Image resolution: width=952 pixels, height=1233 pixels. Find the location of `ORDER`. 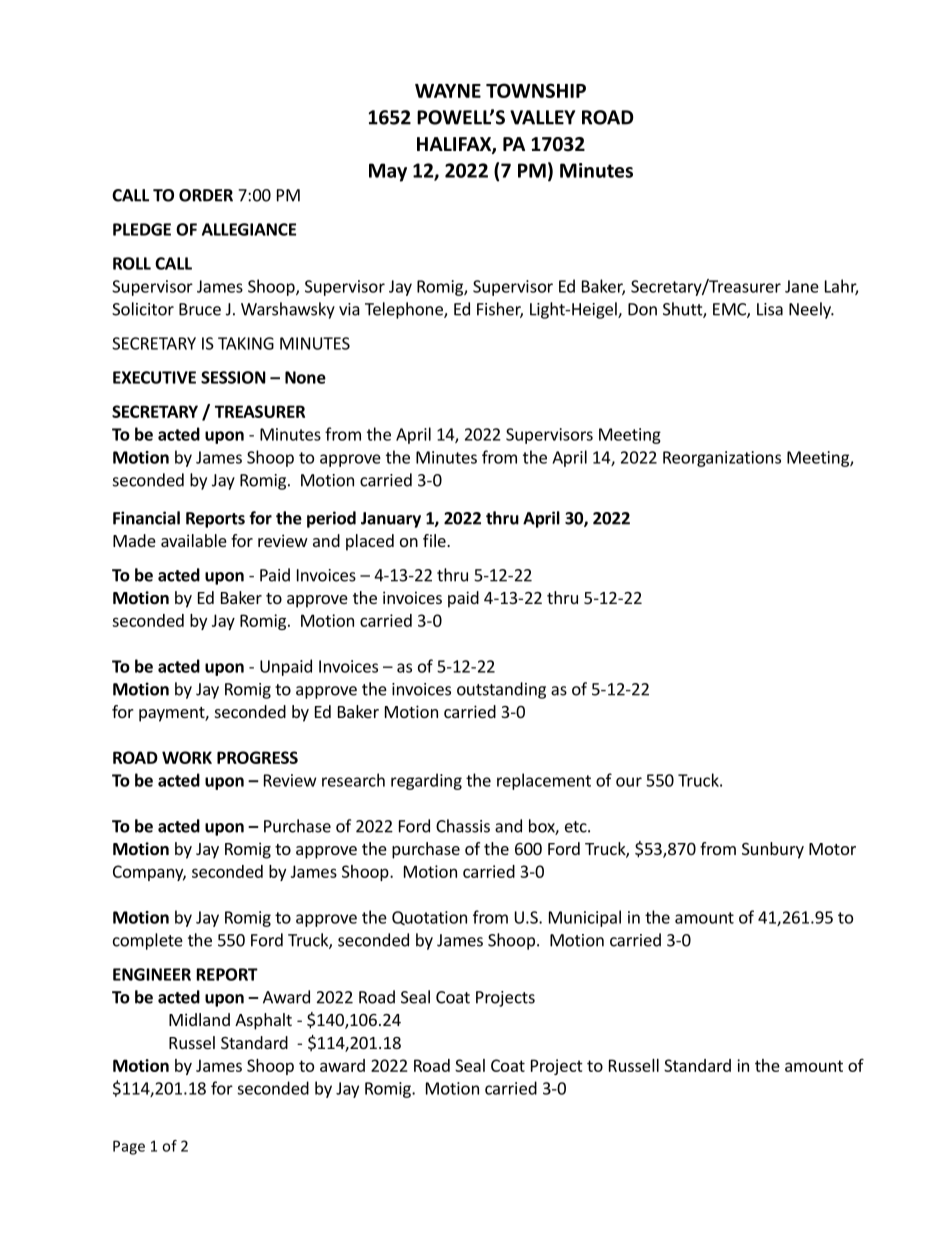

ORDER is located at coordinates (206, 195).
